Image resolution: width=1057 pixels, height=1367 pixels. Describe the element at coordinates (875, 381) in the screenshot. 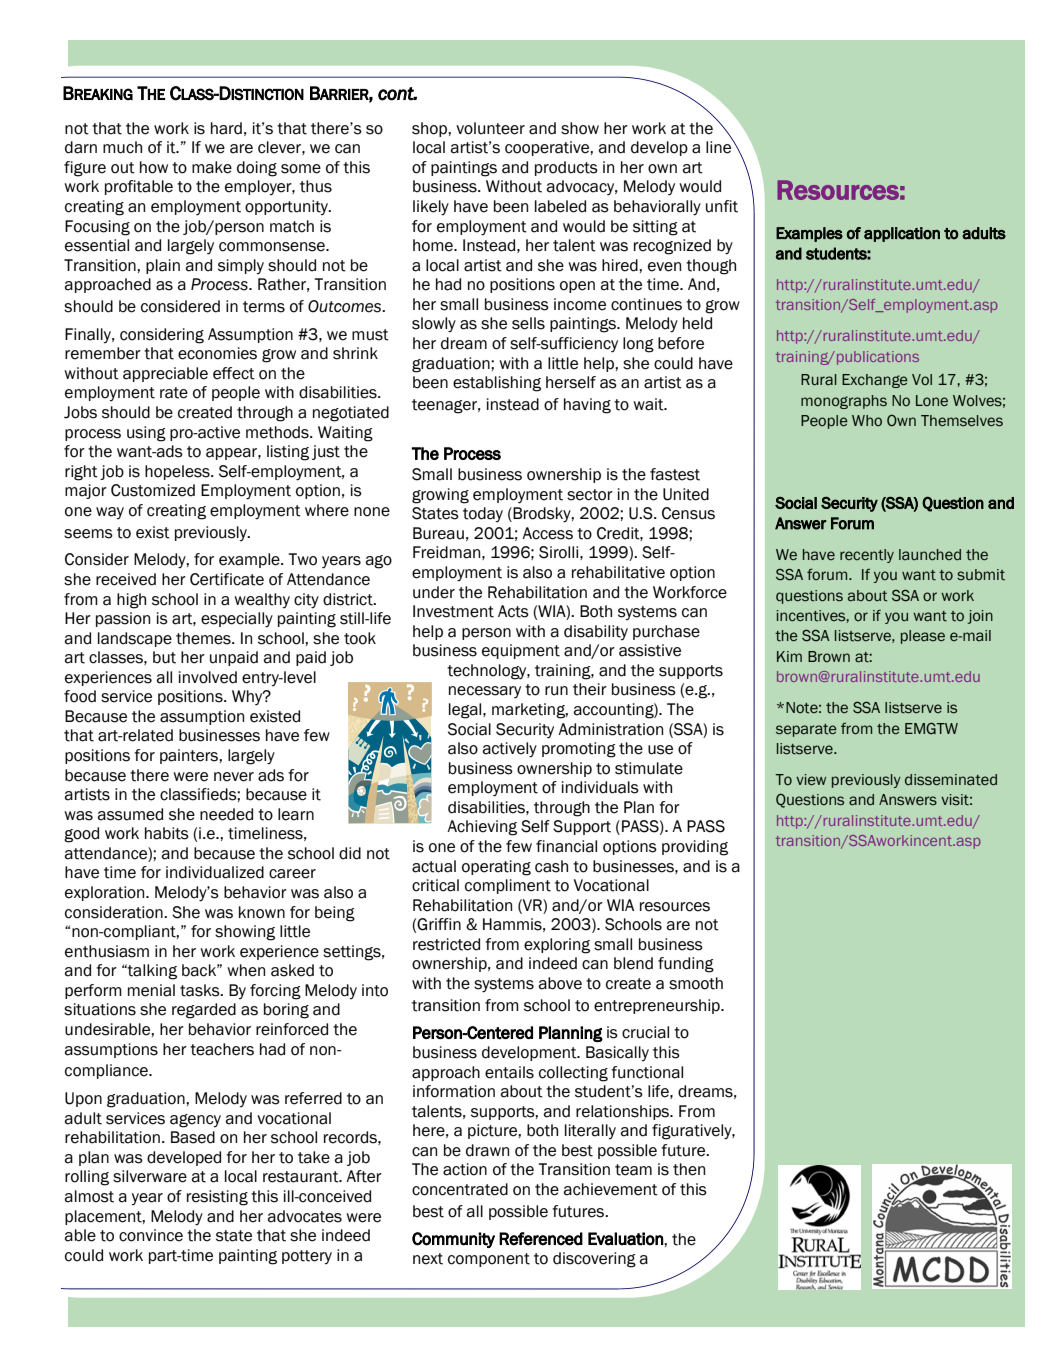

I see `Exchange` at that location.
